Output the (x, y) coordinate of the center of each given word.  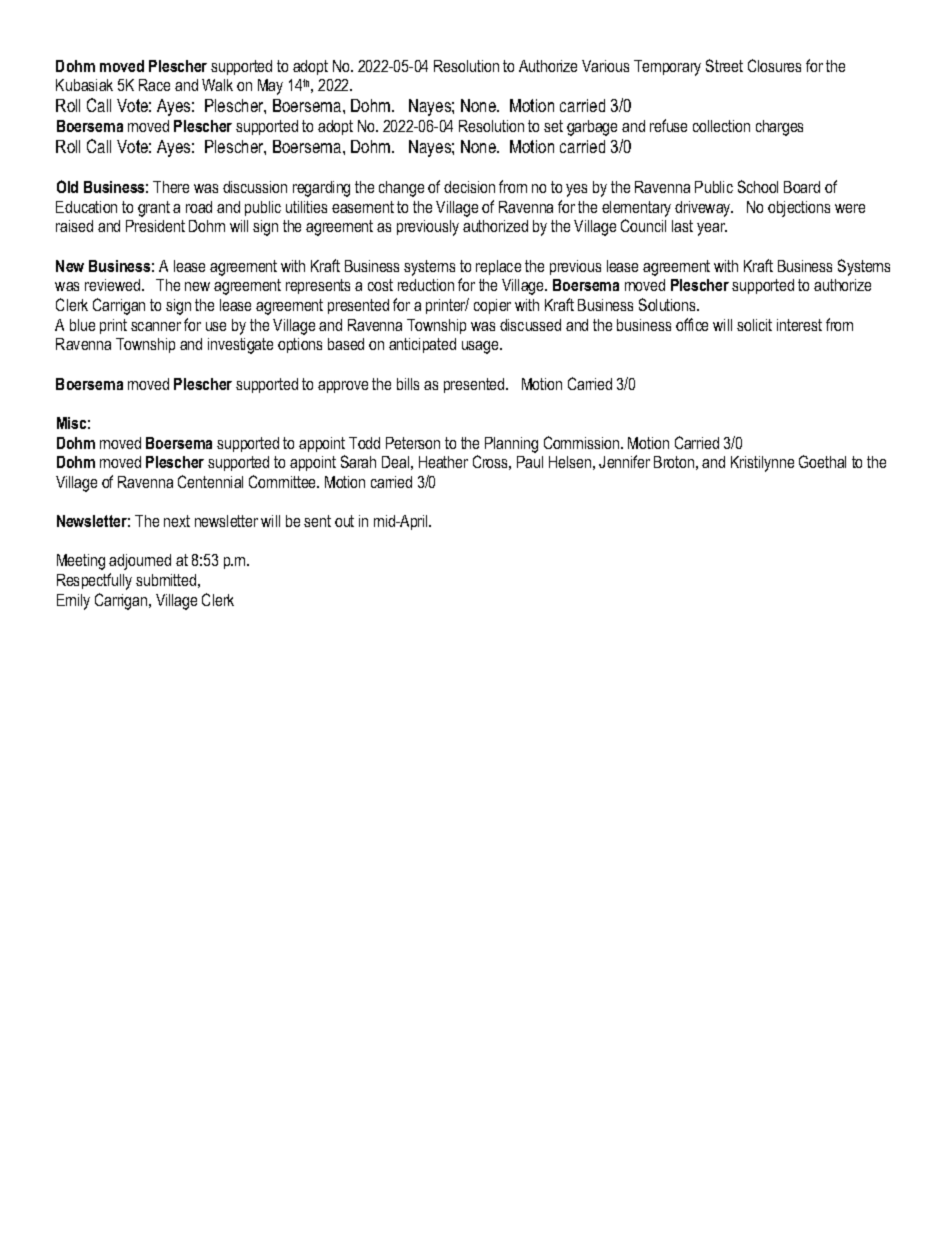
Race (154, 85)
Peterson (413, 443)
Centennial (210, 481)
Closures (774, 65)
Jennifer (624, 461)
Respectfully (94, 581)
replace (498, 267)
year (712, 229)
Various (605, 66)
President (155, 226)
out (344, 521)
